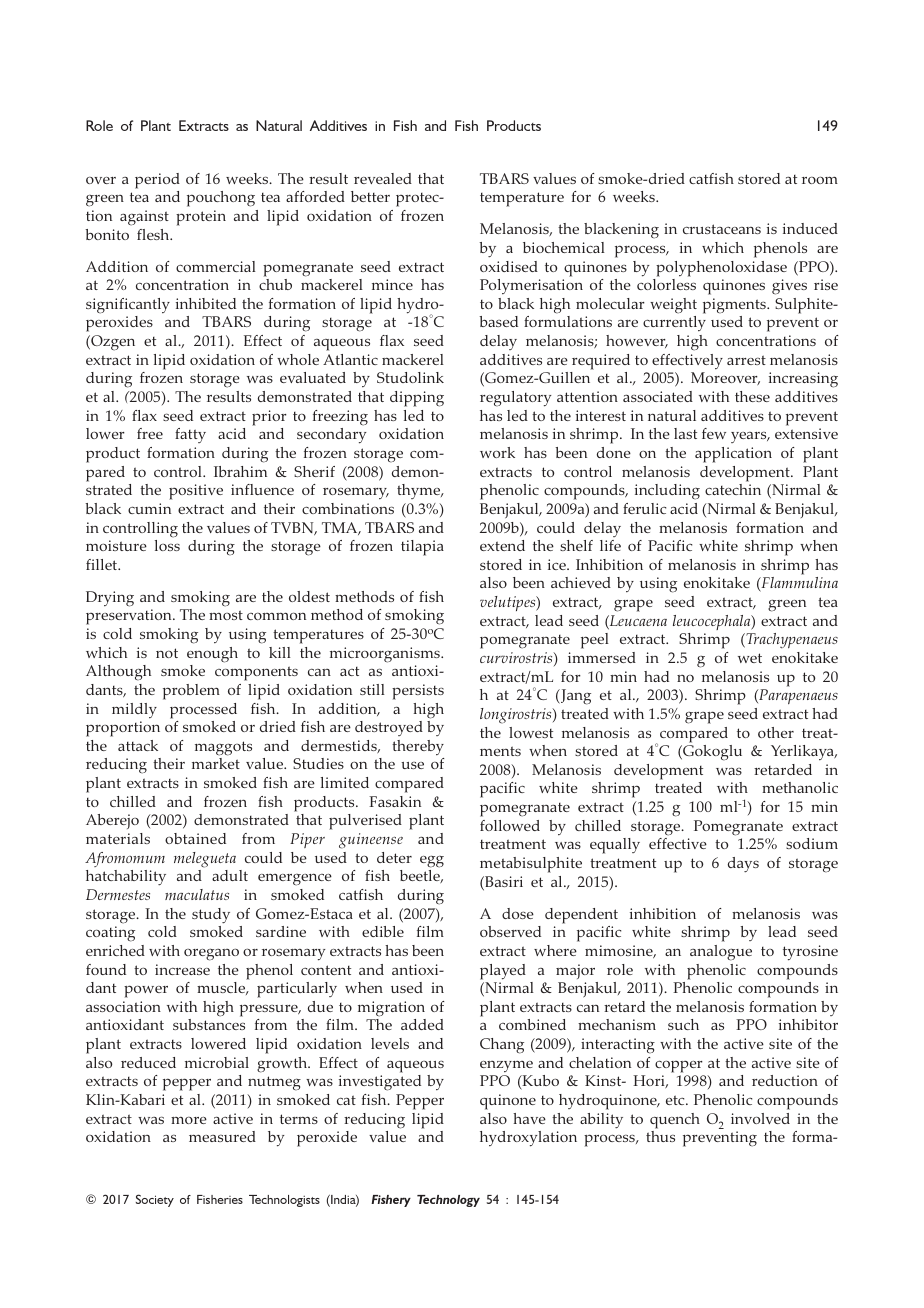  I want to click on work, so click(497, 452).
